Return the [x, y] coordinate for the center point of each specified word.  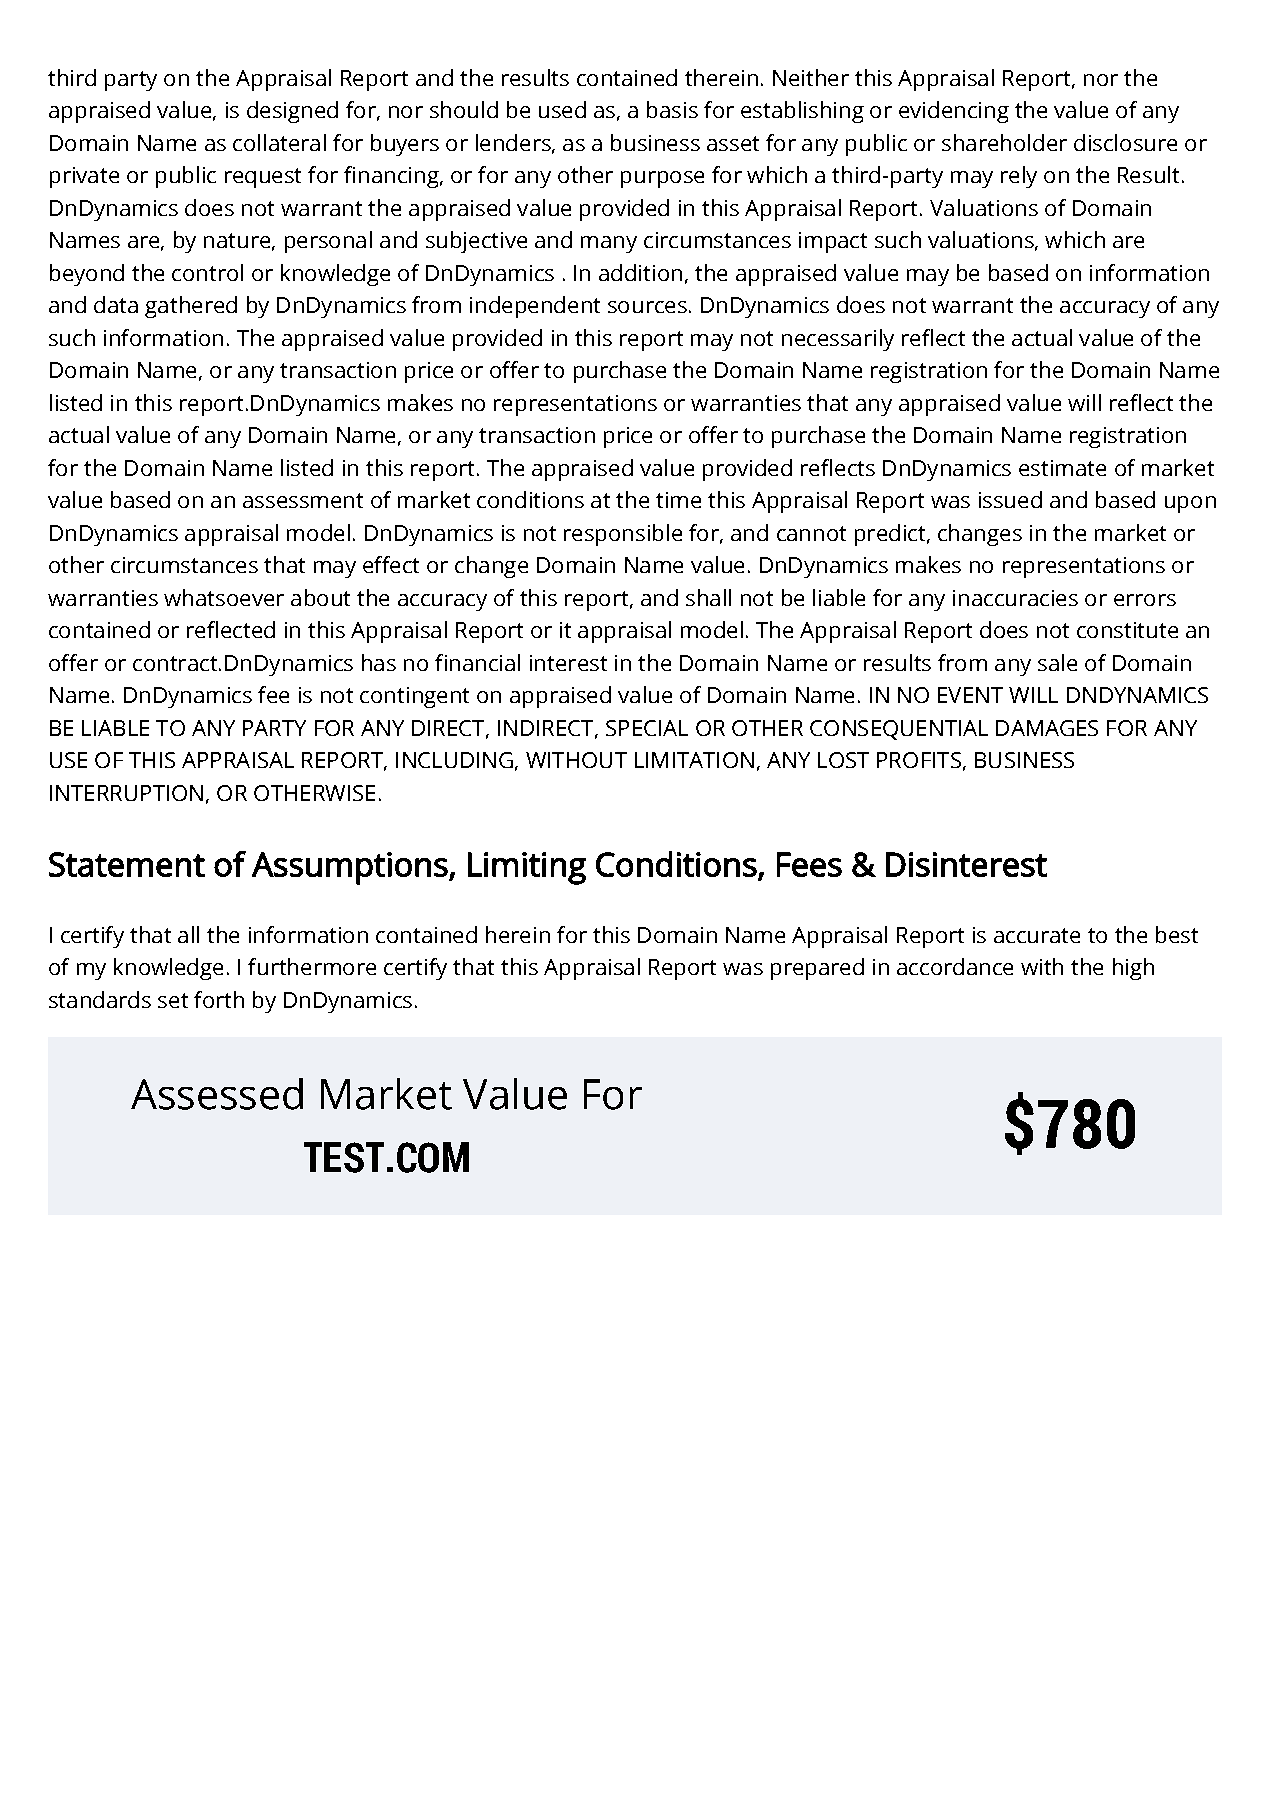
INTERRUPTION [126, 793]
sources [647, 307]
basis [672, 109]
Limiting [527, 868]
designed [292, 112]
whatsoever [224, 597]
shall [708, 597]
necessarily [838, 340]
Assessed [217, 1094]
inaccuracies [1015, 598]
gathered [191, 307]
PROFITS [919, 760]
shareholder [1004, 142]
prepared [817, 969]
